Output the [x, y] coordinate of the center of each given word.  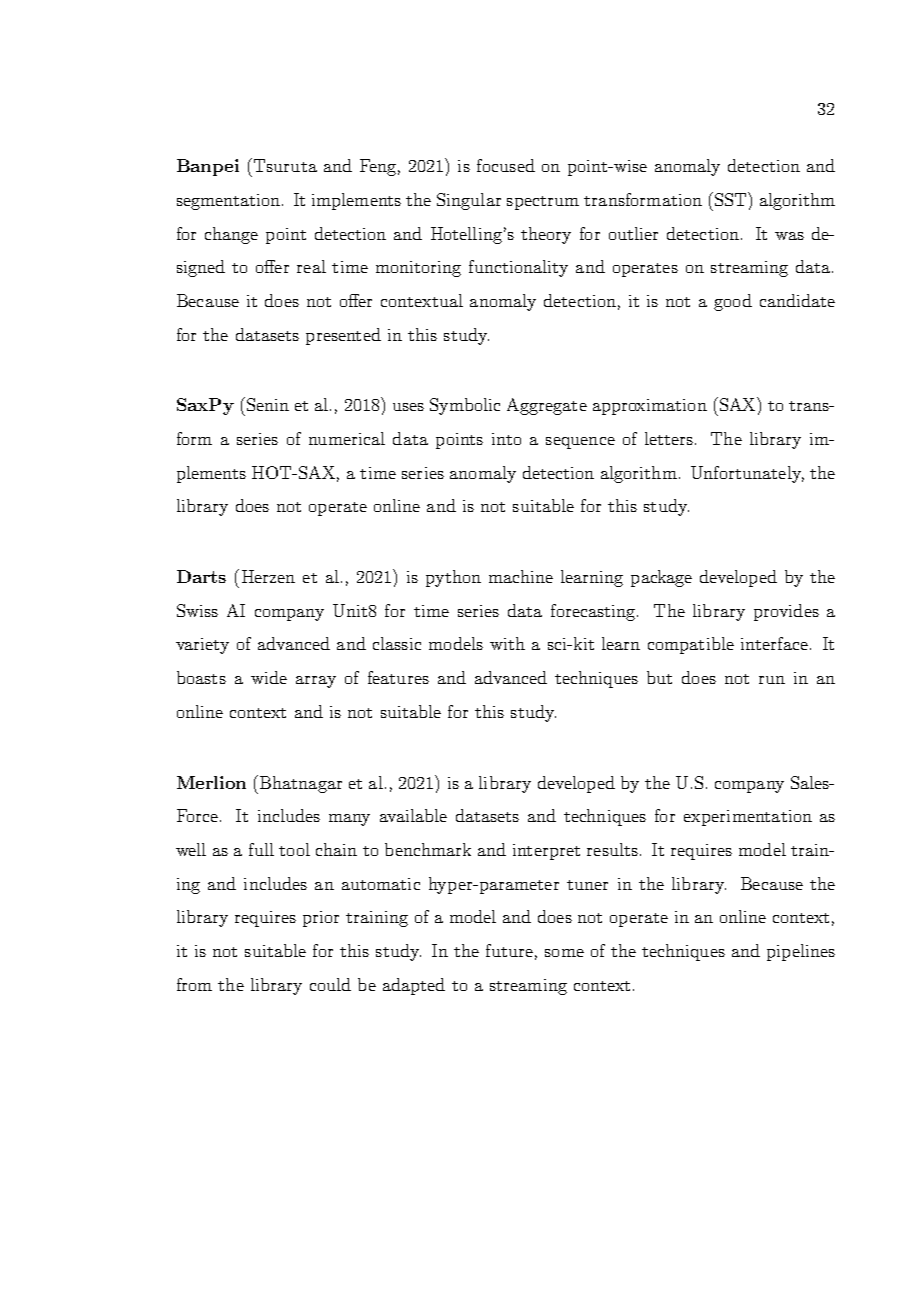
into [506, 439]
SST [730, 199]
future [509, 950]
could [330, 984]
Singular [469, 201]
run [772, 680]
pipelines [801, 952]
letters [669, 438]
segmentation [230, 202]
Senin [268, 404]
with [507, 643]
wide [269, 677]
